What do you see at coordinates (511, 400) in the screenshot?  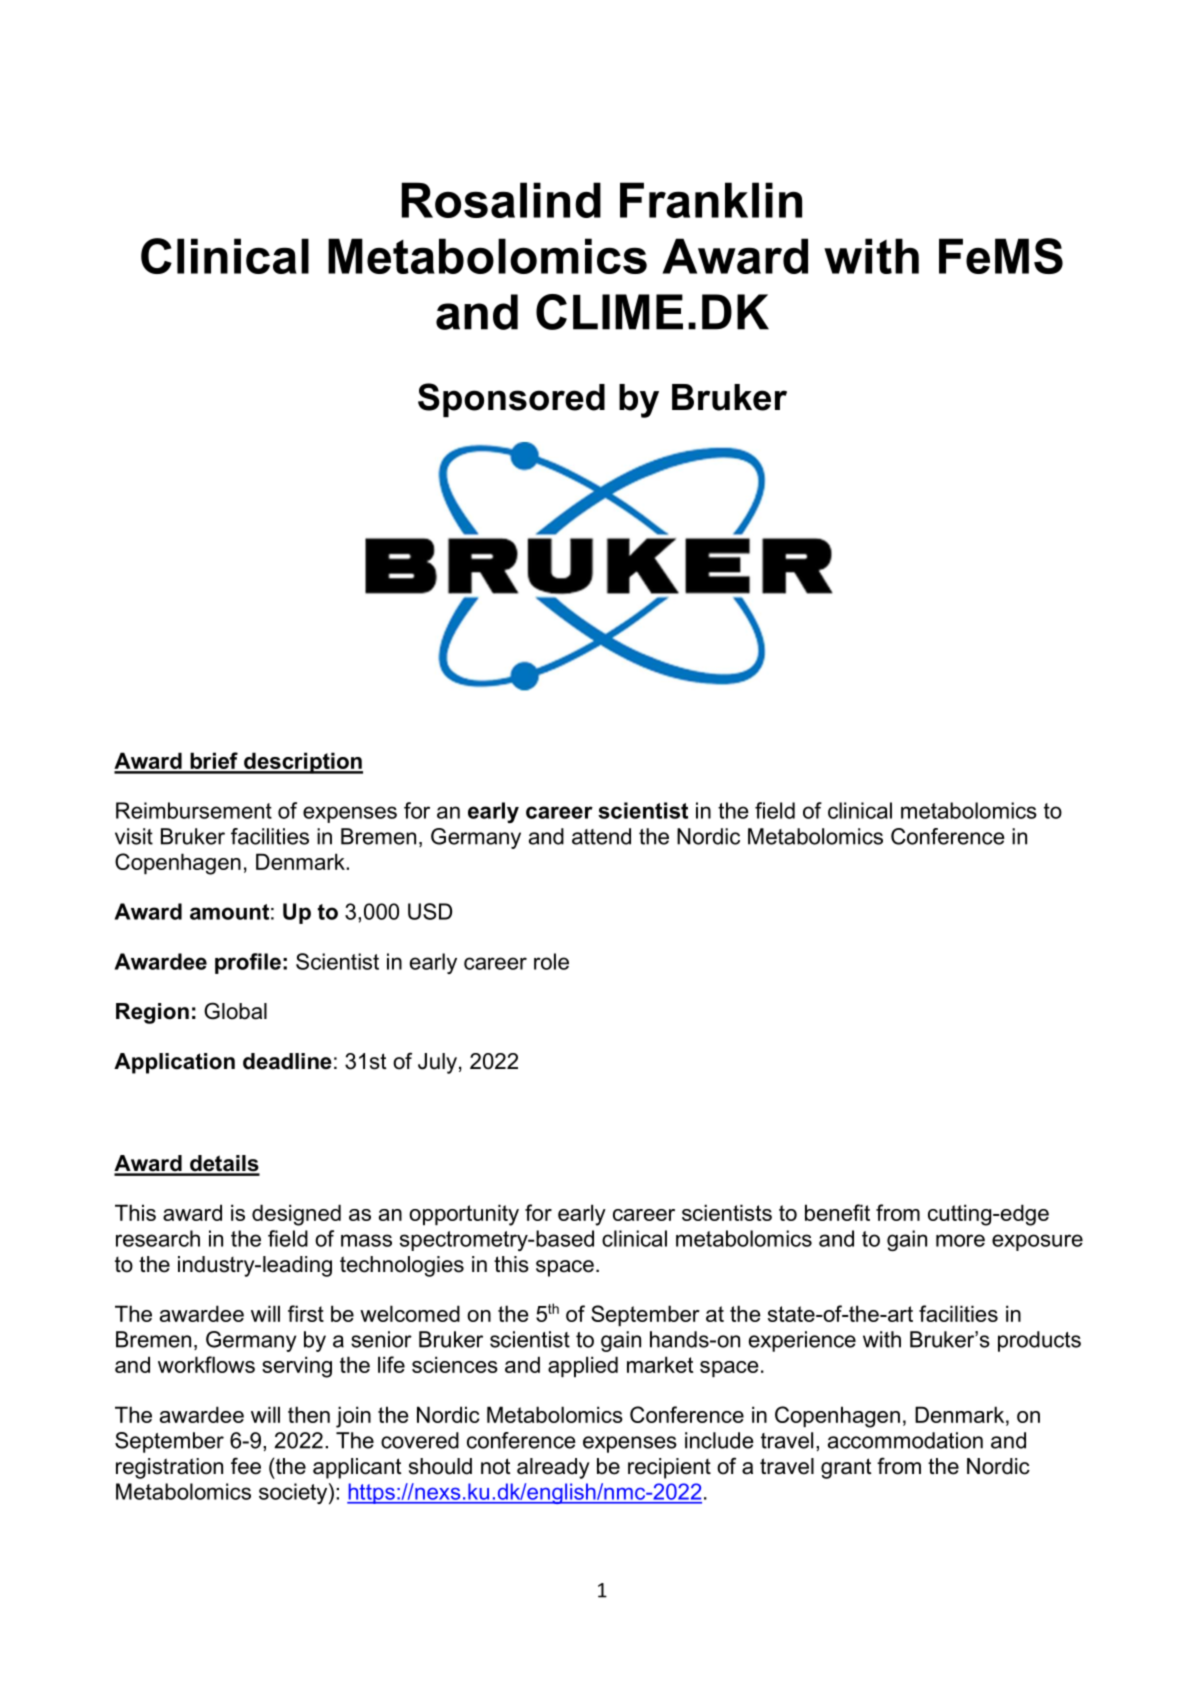 I see `Sponsored` at bounding box center [511, 400].
